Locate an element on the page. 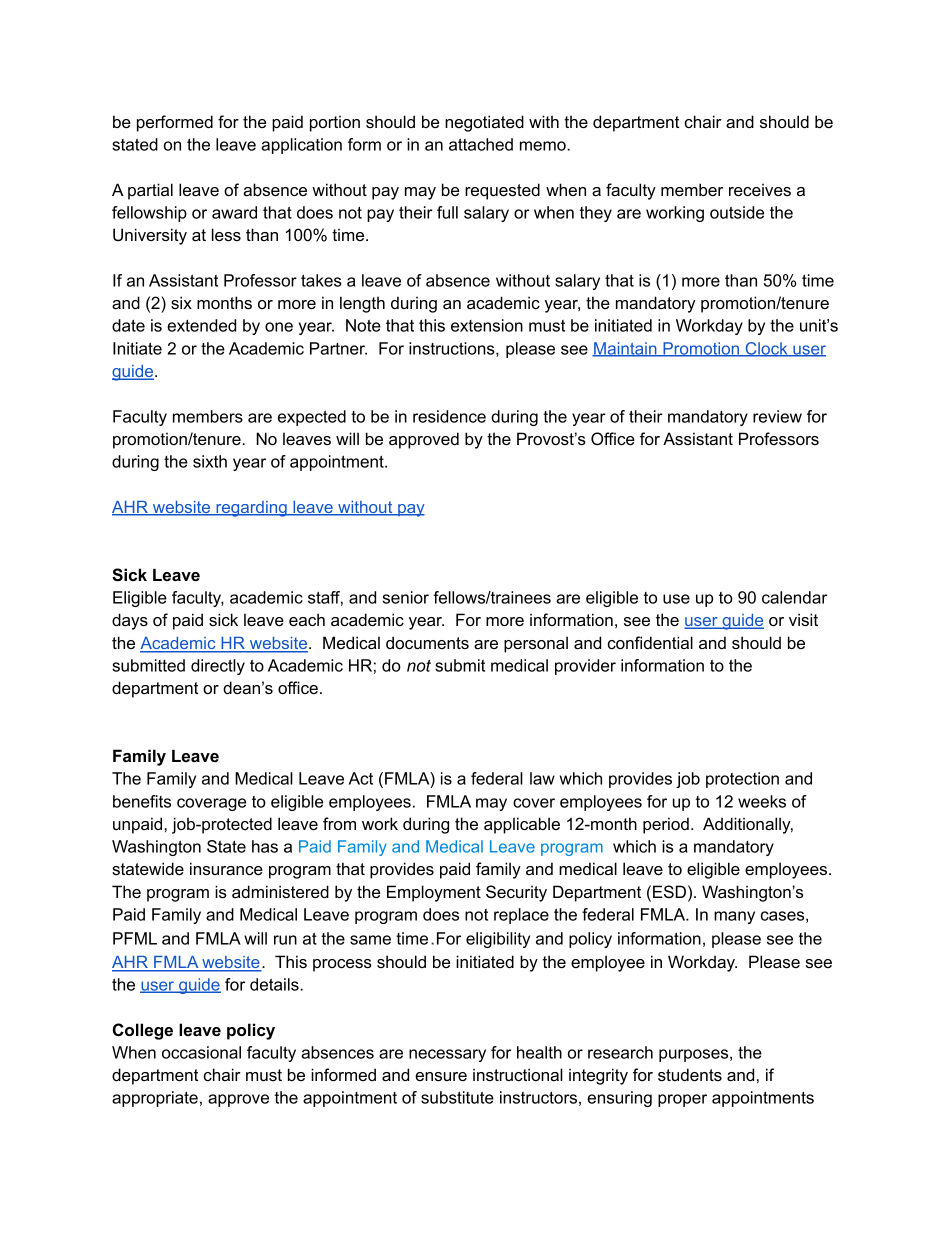 Image resolution: width=952 pixels, height=1233 pixels. extended is located at coordinates (201, 325).
